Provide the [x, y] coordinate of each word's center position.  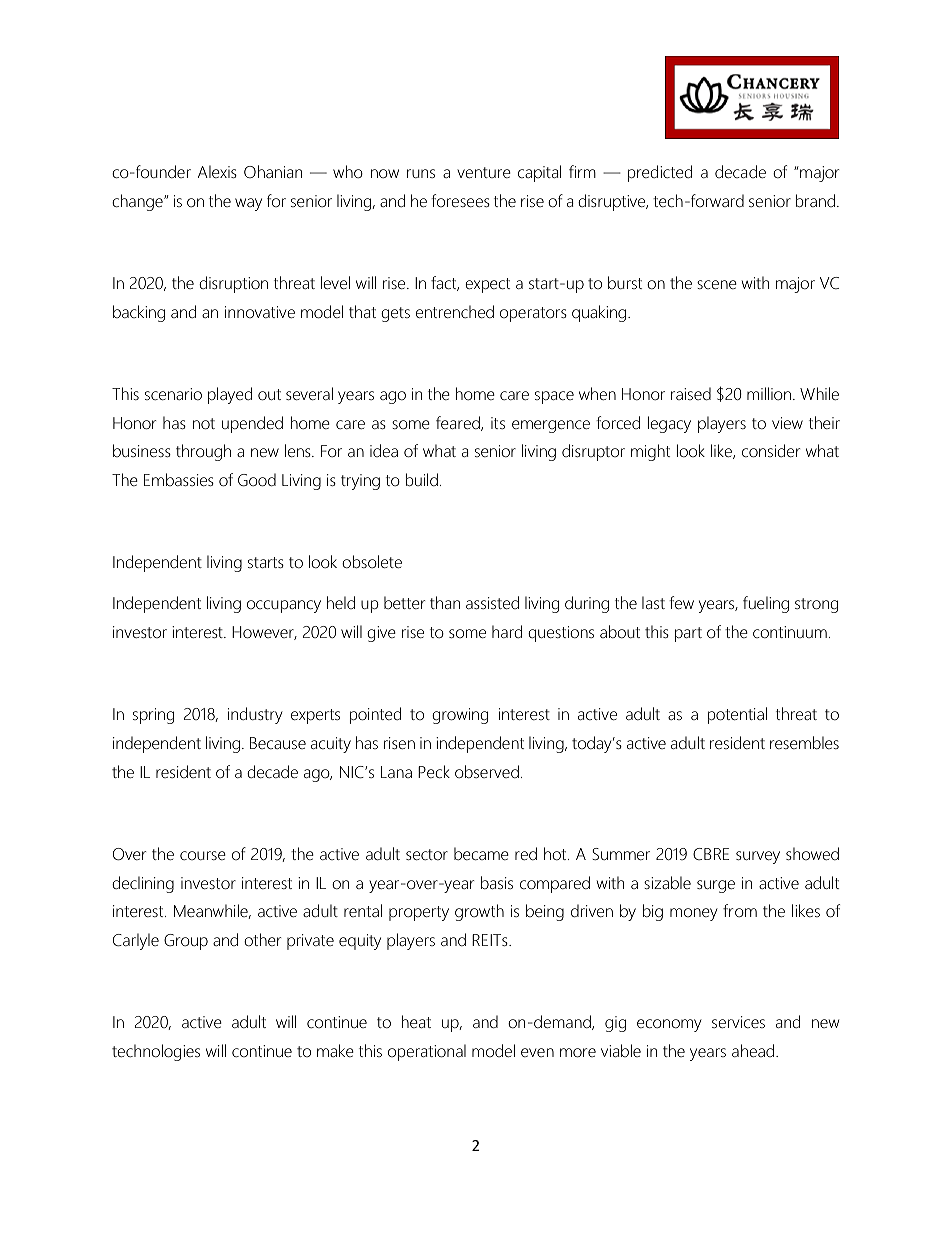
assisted [492, 602]
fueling [766, 604]
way [248, 204]
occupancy [284, 606]
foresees [460, 200]
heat [416, 1021]
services [738, 1022]
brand [815, 201]
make [335, 1050]
